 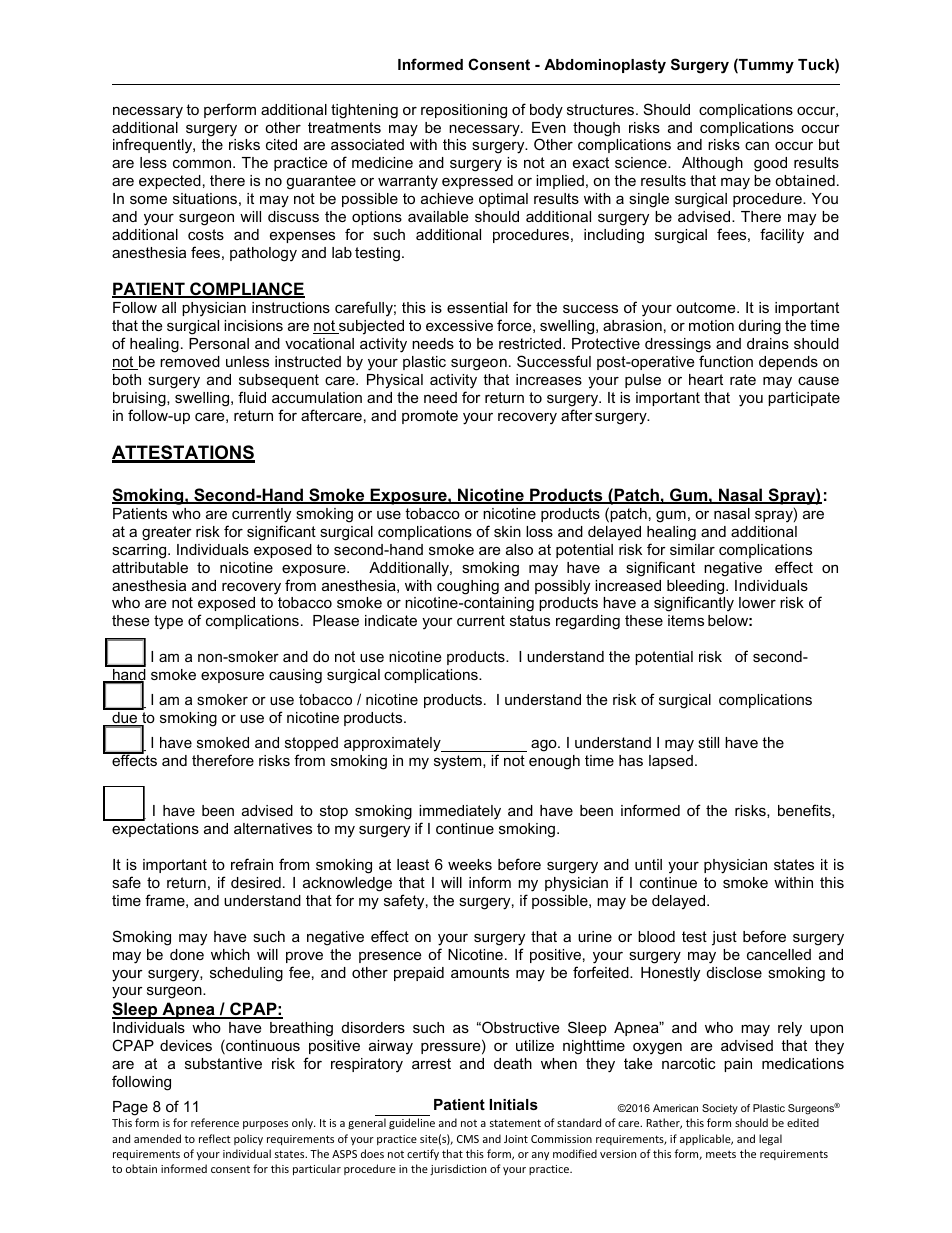 I want to click on greater, so click(x=167, y=533).
